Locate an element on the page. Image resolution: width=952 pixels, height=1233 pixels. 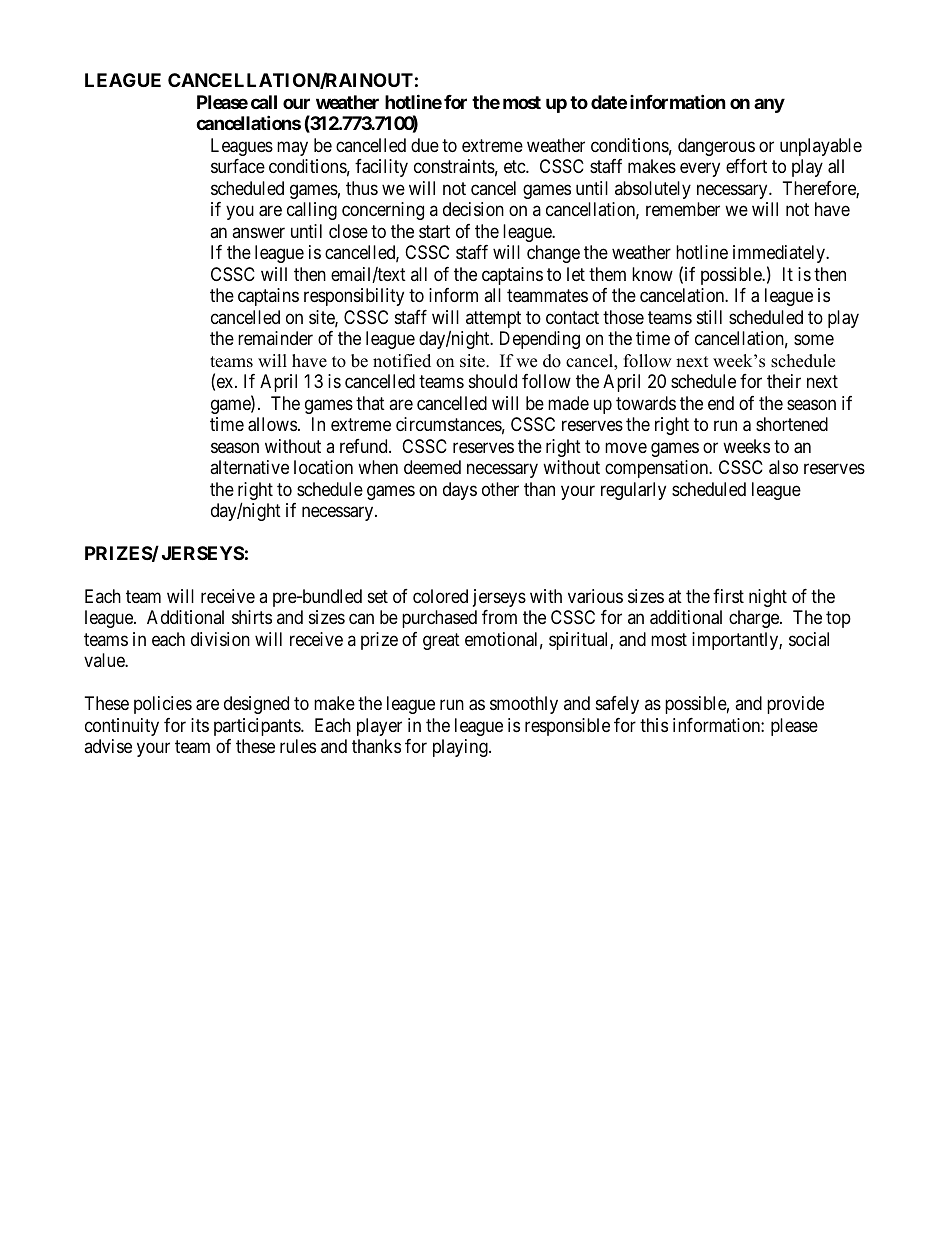
change is located at coordinates (553, 254).
